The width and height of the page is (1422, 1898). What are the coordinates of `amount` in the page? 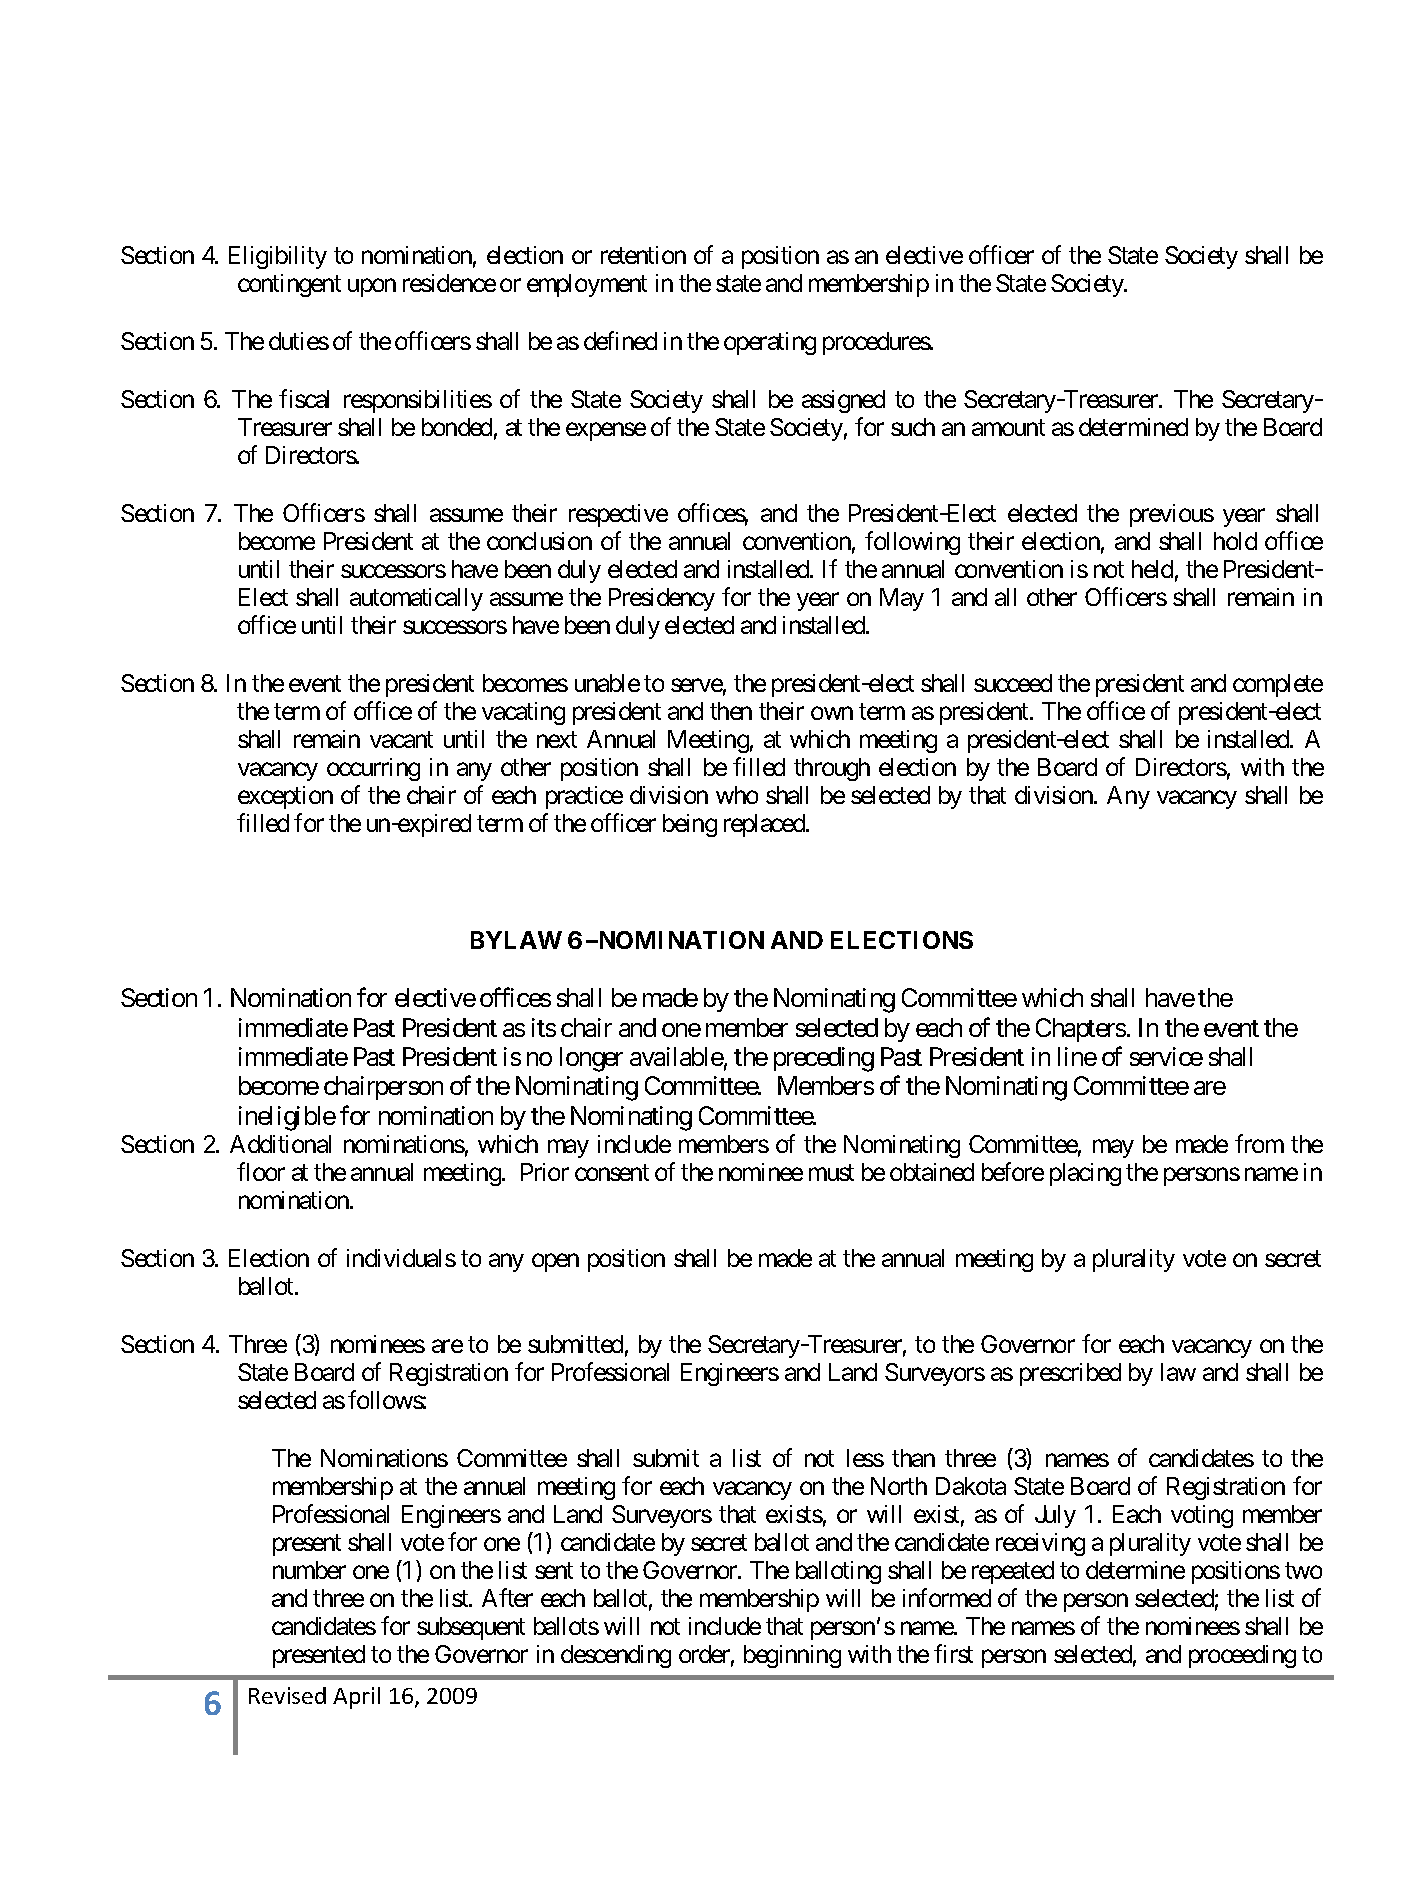 It's located at (1008, 428).
